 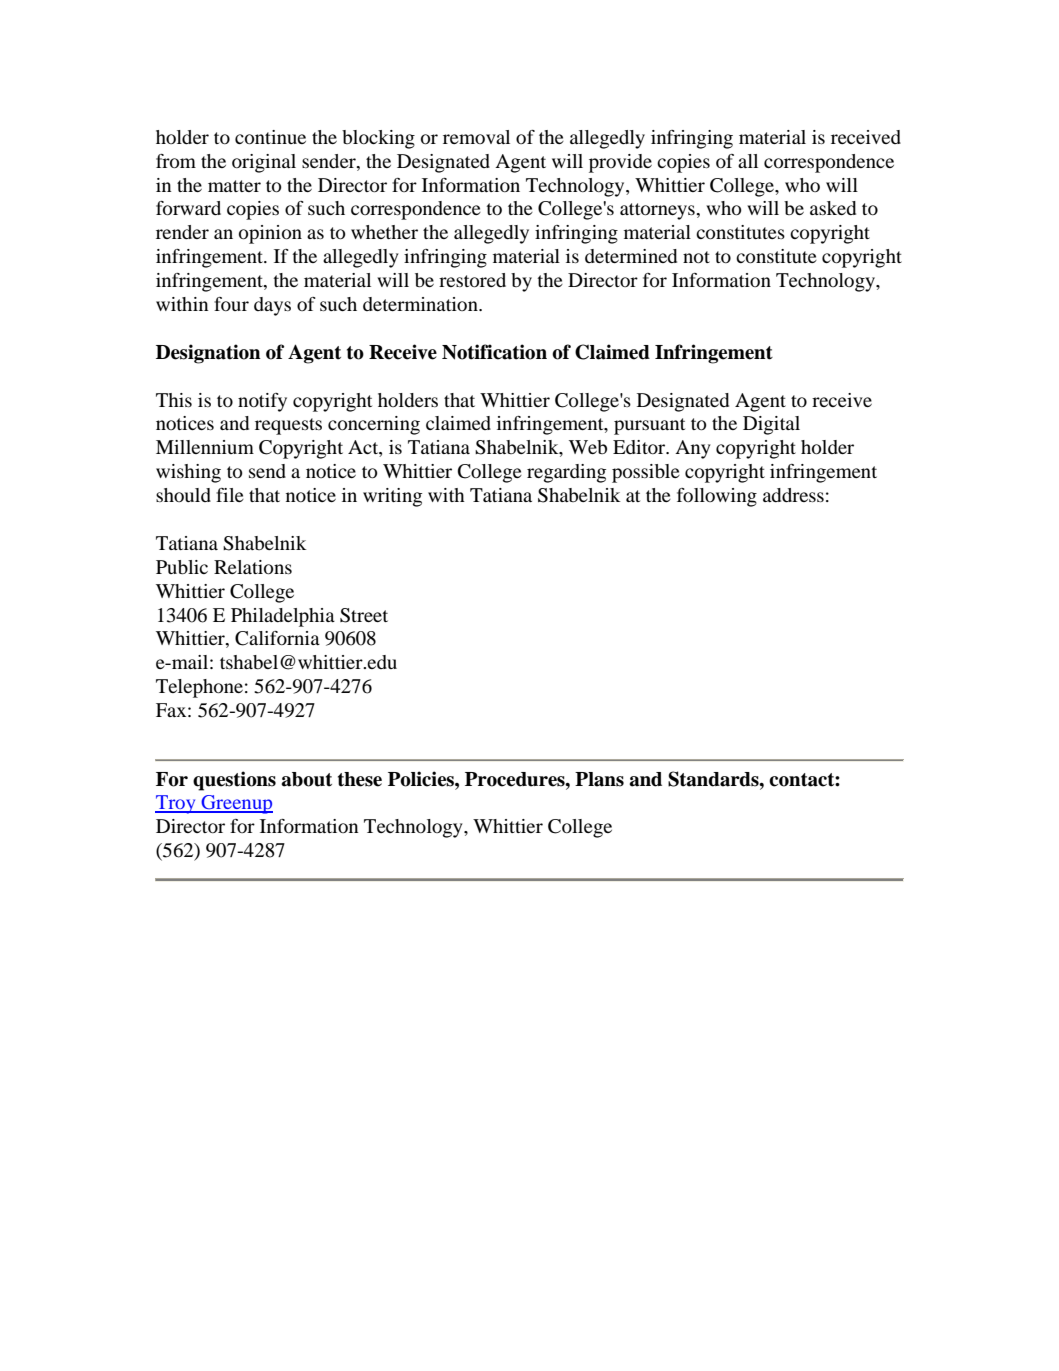 What do you see at coordinates (476, 137) in the screenshot?
I see `removal` at bounding box center [476, 137].
